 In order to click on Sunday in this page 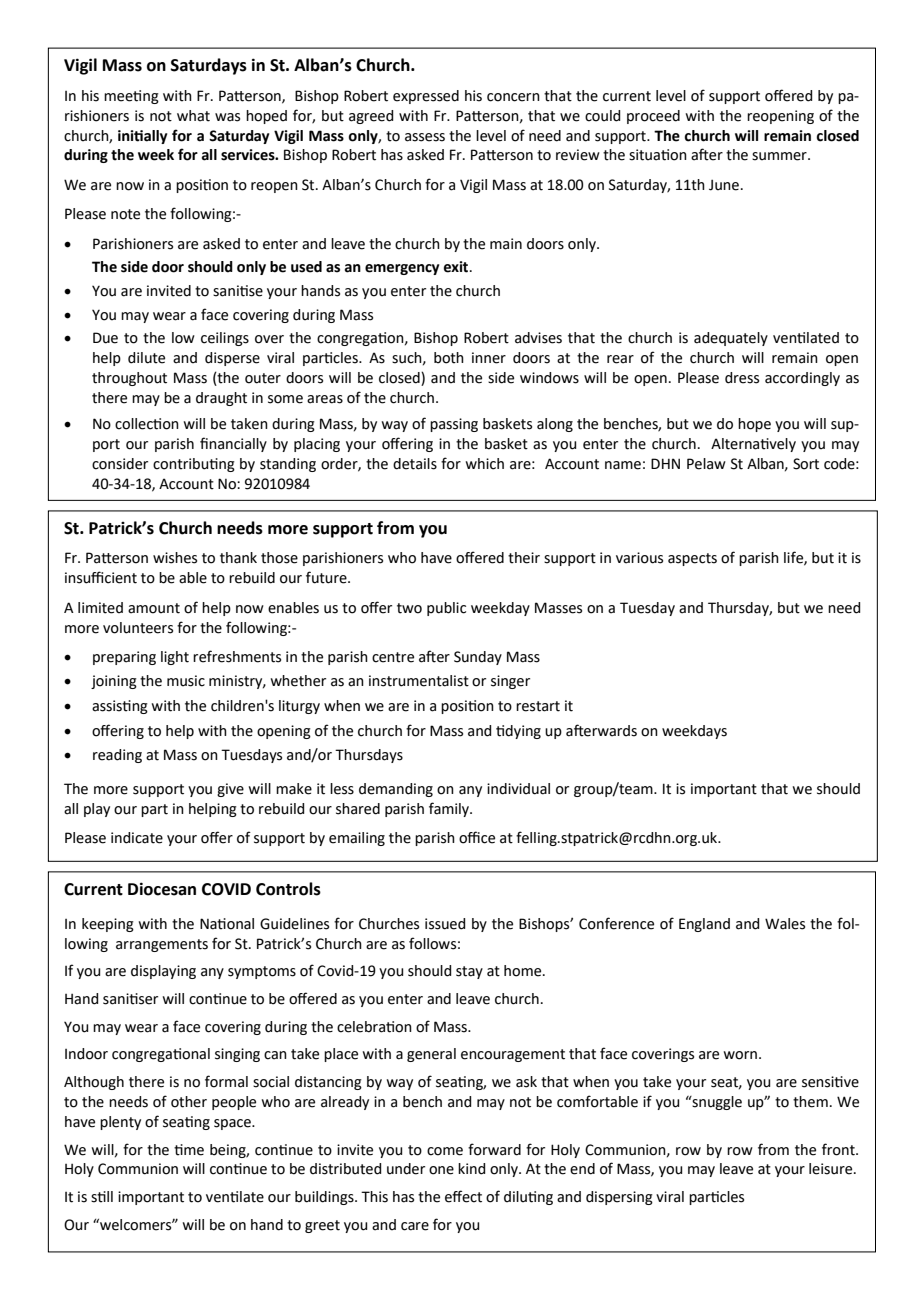, I will do `click(478, 658)`.
